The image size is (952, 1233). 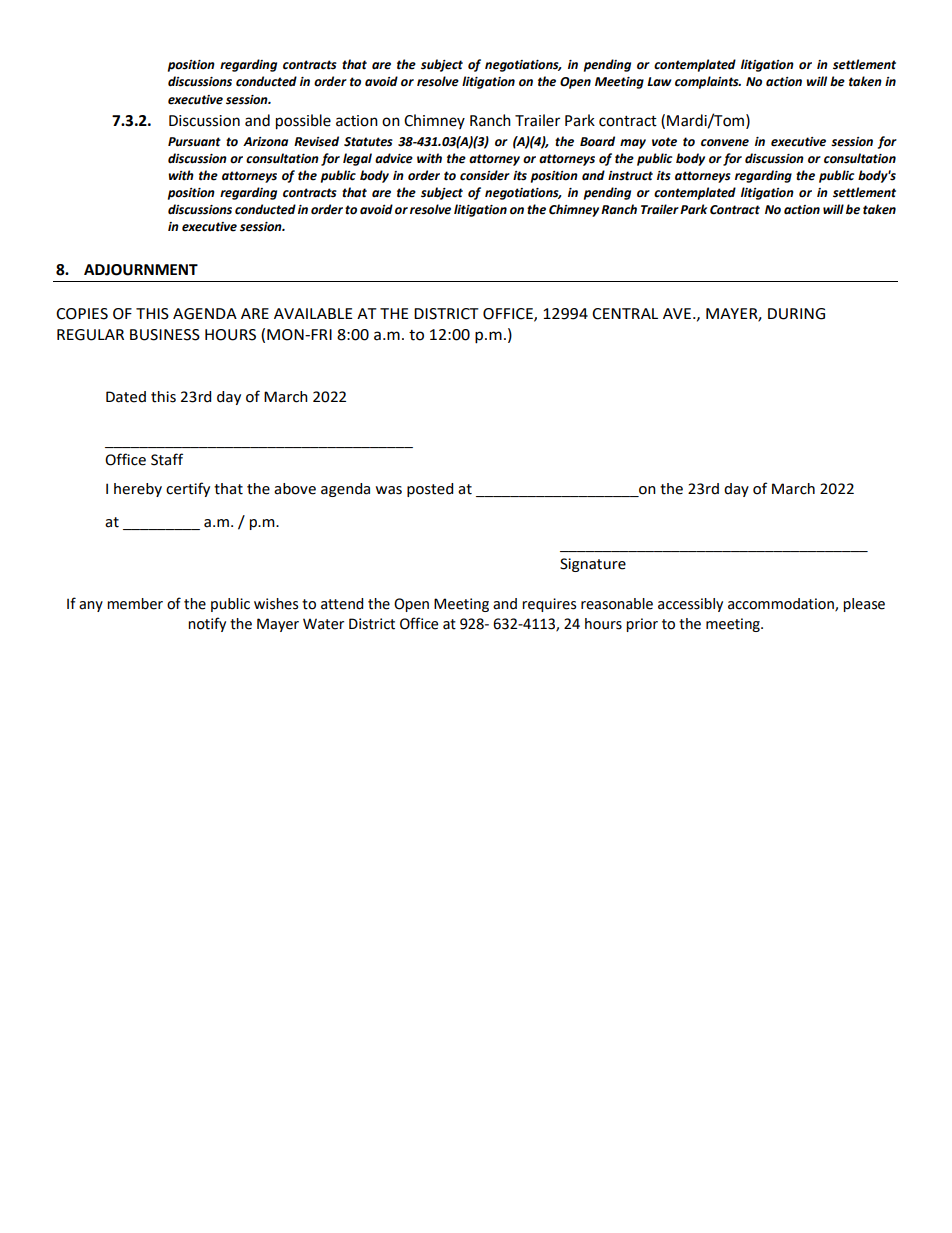 What do you see at coordinates (625, 314) in the screenshot?
I see `CENTRAL` at bounding box center [625, 314].
